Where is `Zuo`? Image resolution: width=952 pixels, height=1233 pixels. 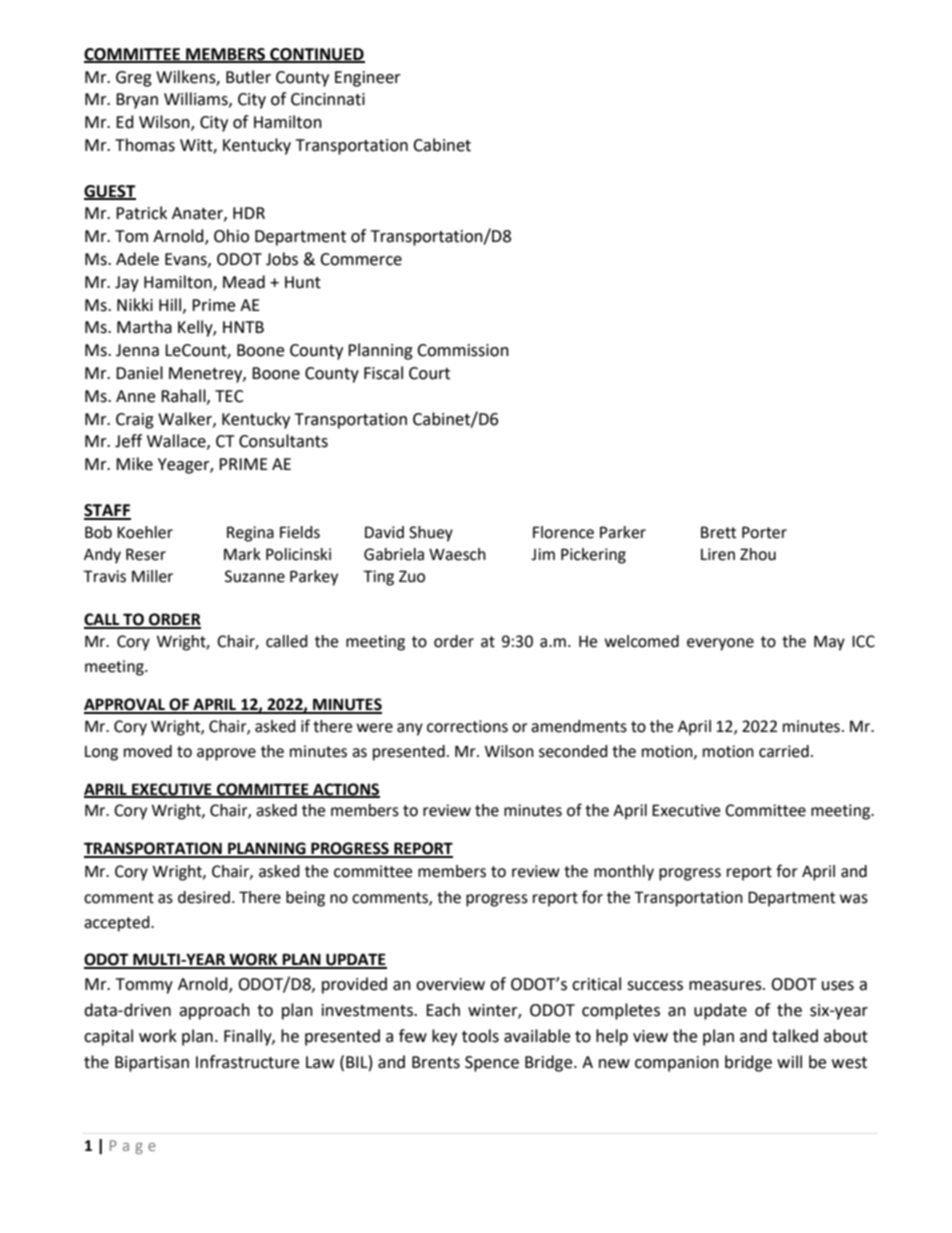 Zuo is located at coordinates (412, 576).
